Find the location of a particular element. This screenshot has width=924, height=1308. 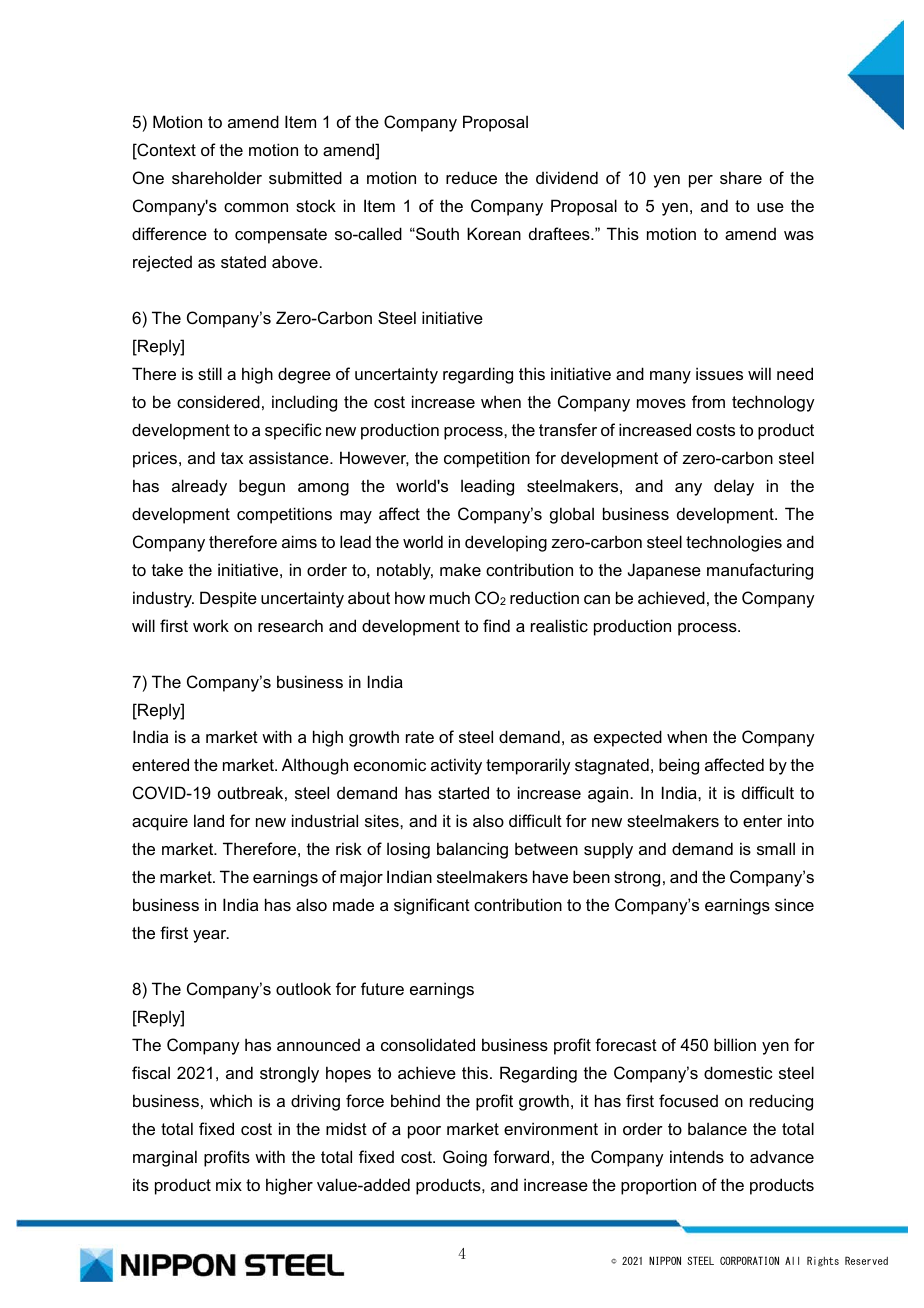

considered is located at coordinates (218, 401).
